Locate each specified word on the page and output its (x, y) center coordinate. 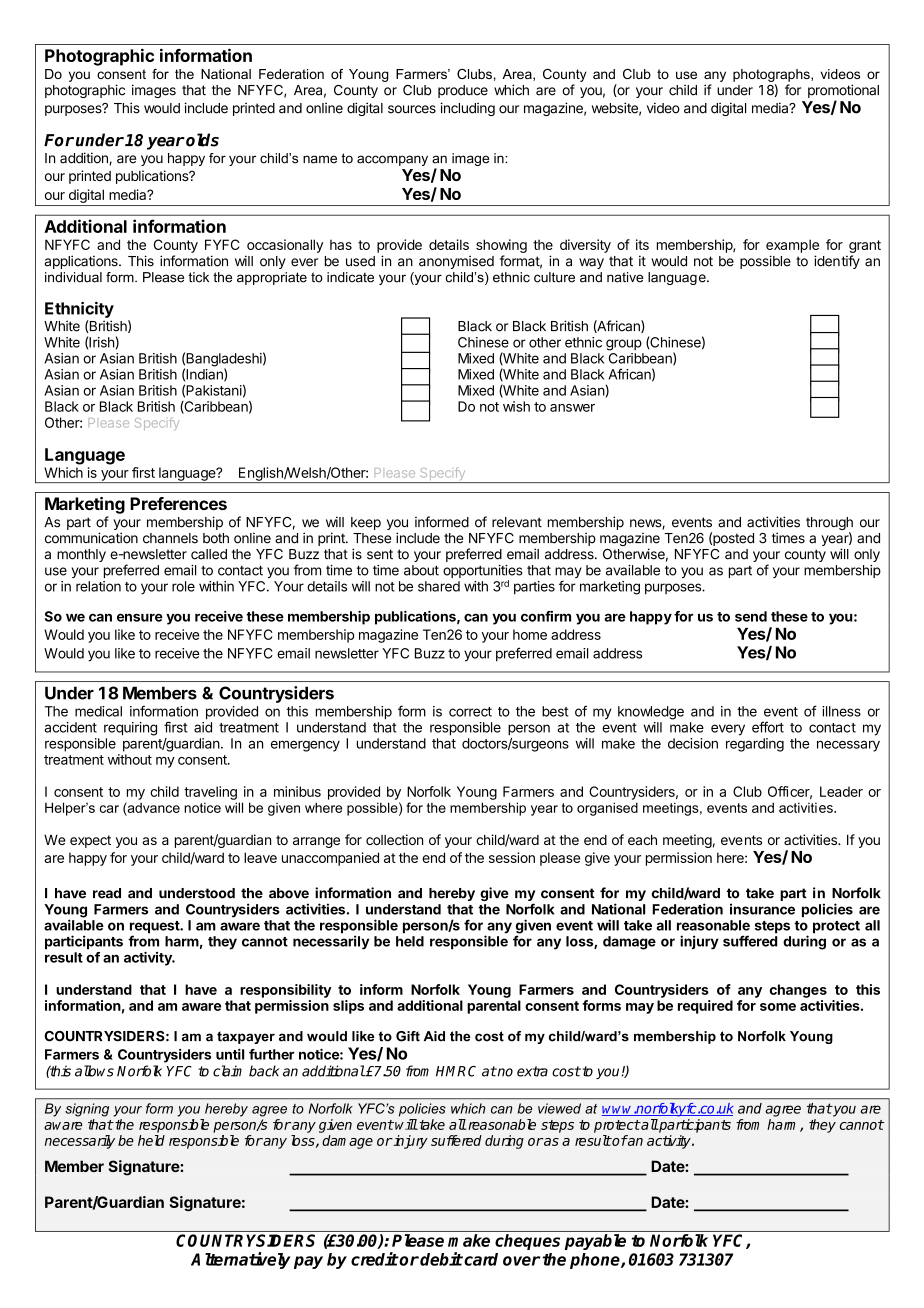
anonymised (456, 262)
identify (837, 262)
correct (470, 712)
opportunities (483, 573)
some (778, 1007)
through (829, 525)
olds (201, 140)
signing (87, 1110)
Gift (408, 1036)
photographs (772, 75)
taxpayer (246, 1037)
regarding (755, 745)
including (467, 109)
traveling (210, 793)
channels (170, 538)
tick (198, 277)
